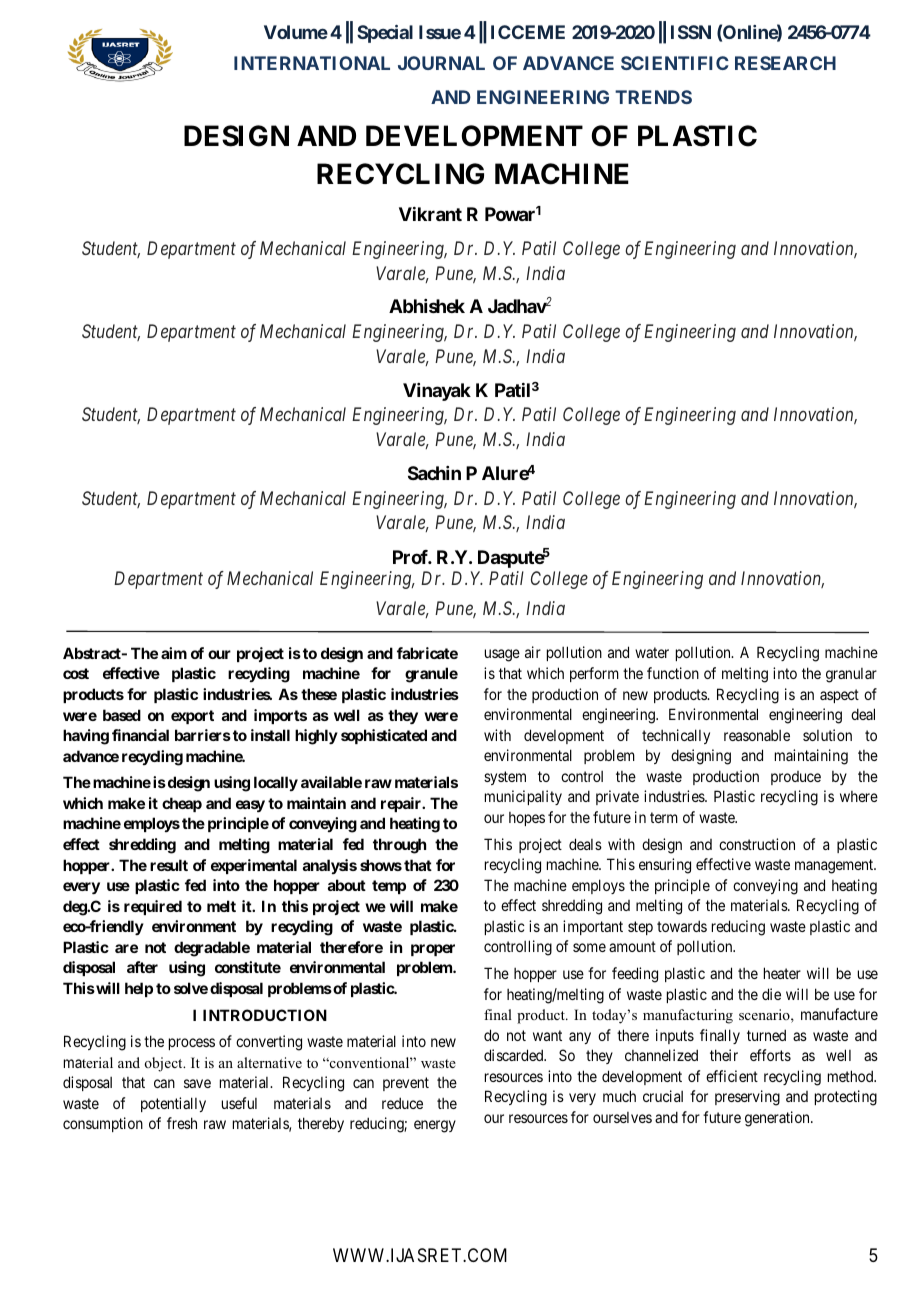 The image size is (924, 1308). I want to click on energy, so click(435, 1126).
